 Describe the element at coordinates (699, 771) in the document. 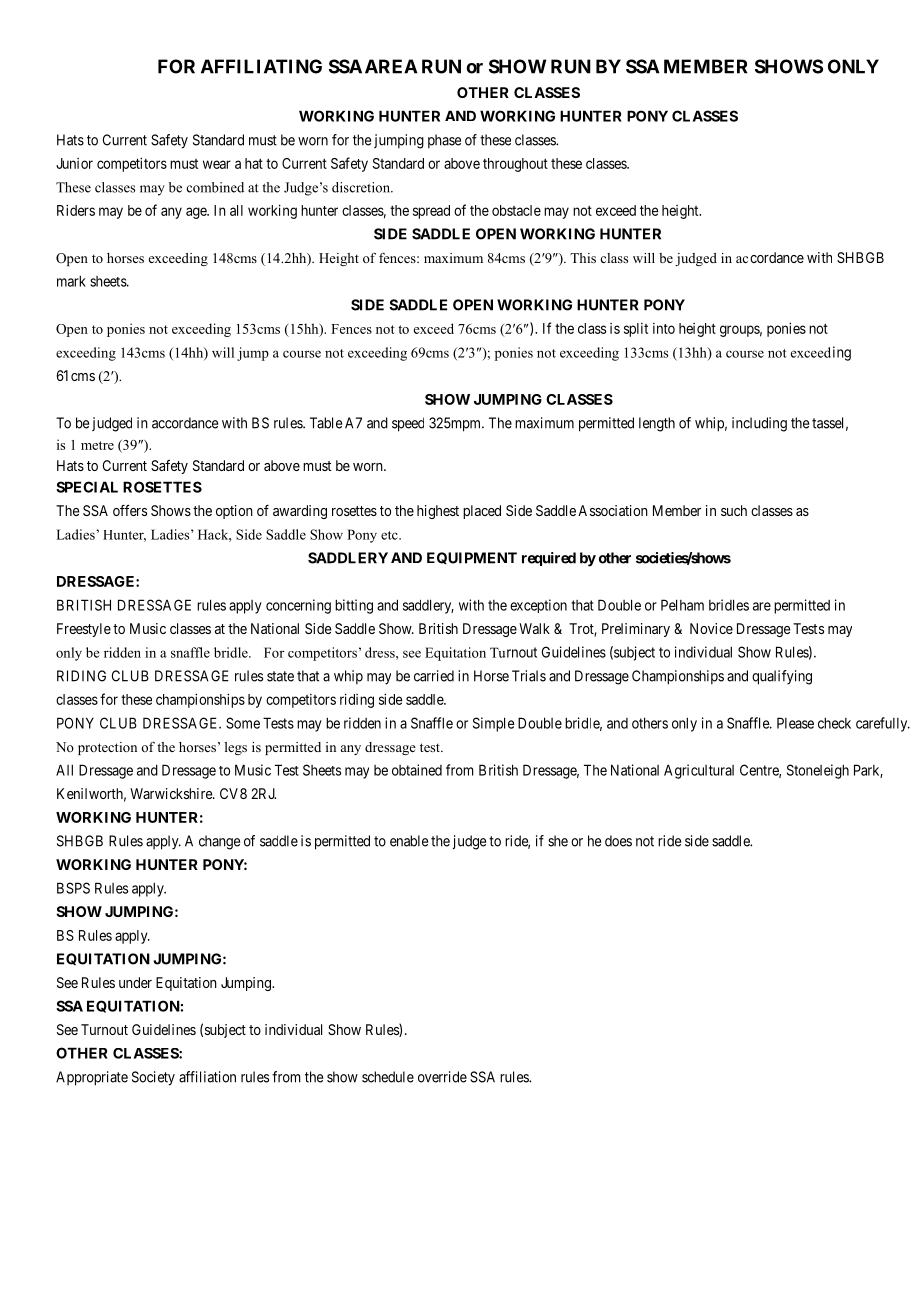

I see `Agricultural` at that location.
